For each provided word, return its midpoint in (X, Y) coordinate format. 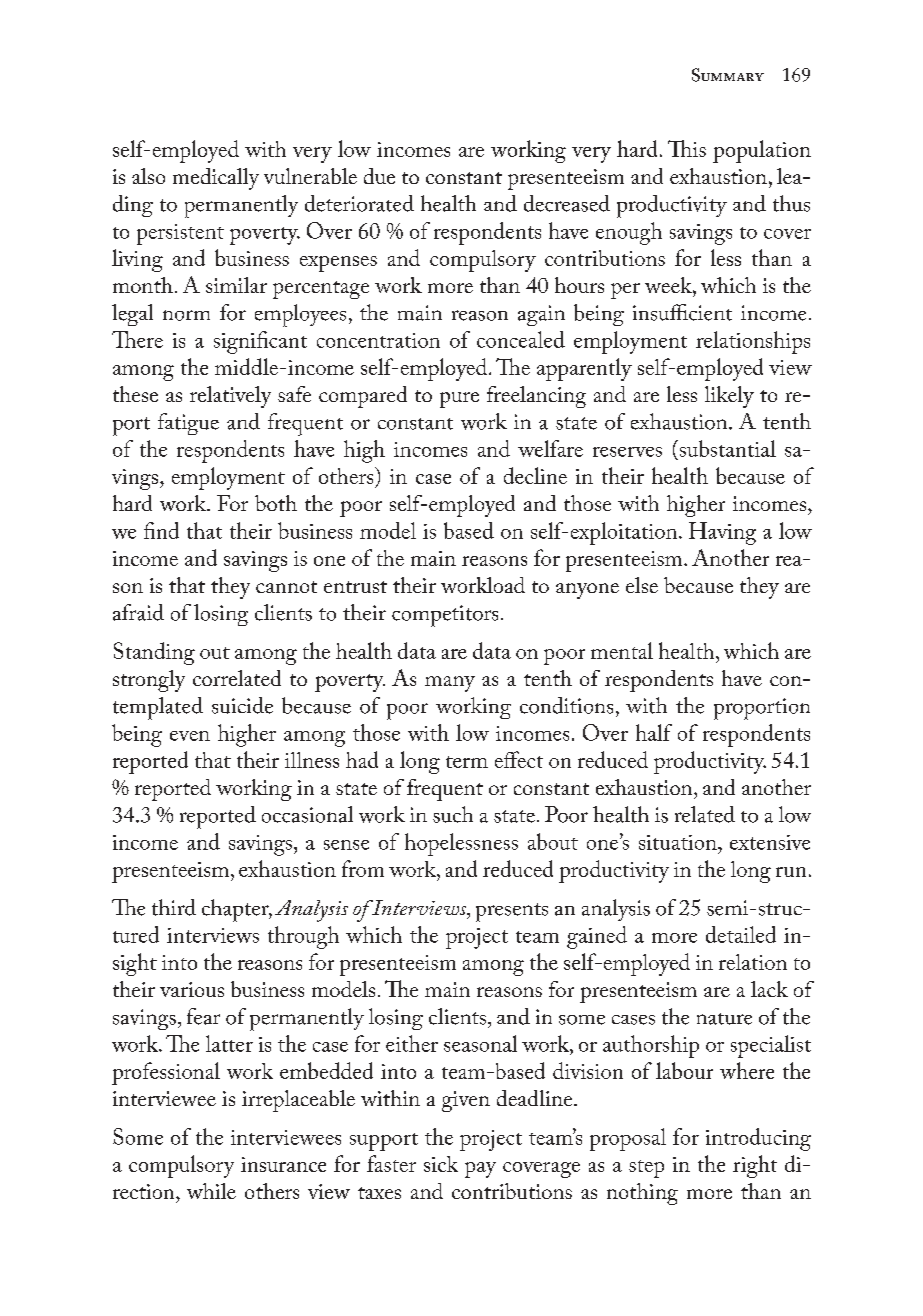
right (755, 1166)
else (642, 585)
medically (216, 179)
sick (441, 1164)
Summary (728, 75)
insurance (283, 1164)
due (379, 176)
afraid (138, 612)
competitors (445, 616)
